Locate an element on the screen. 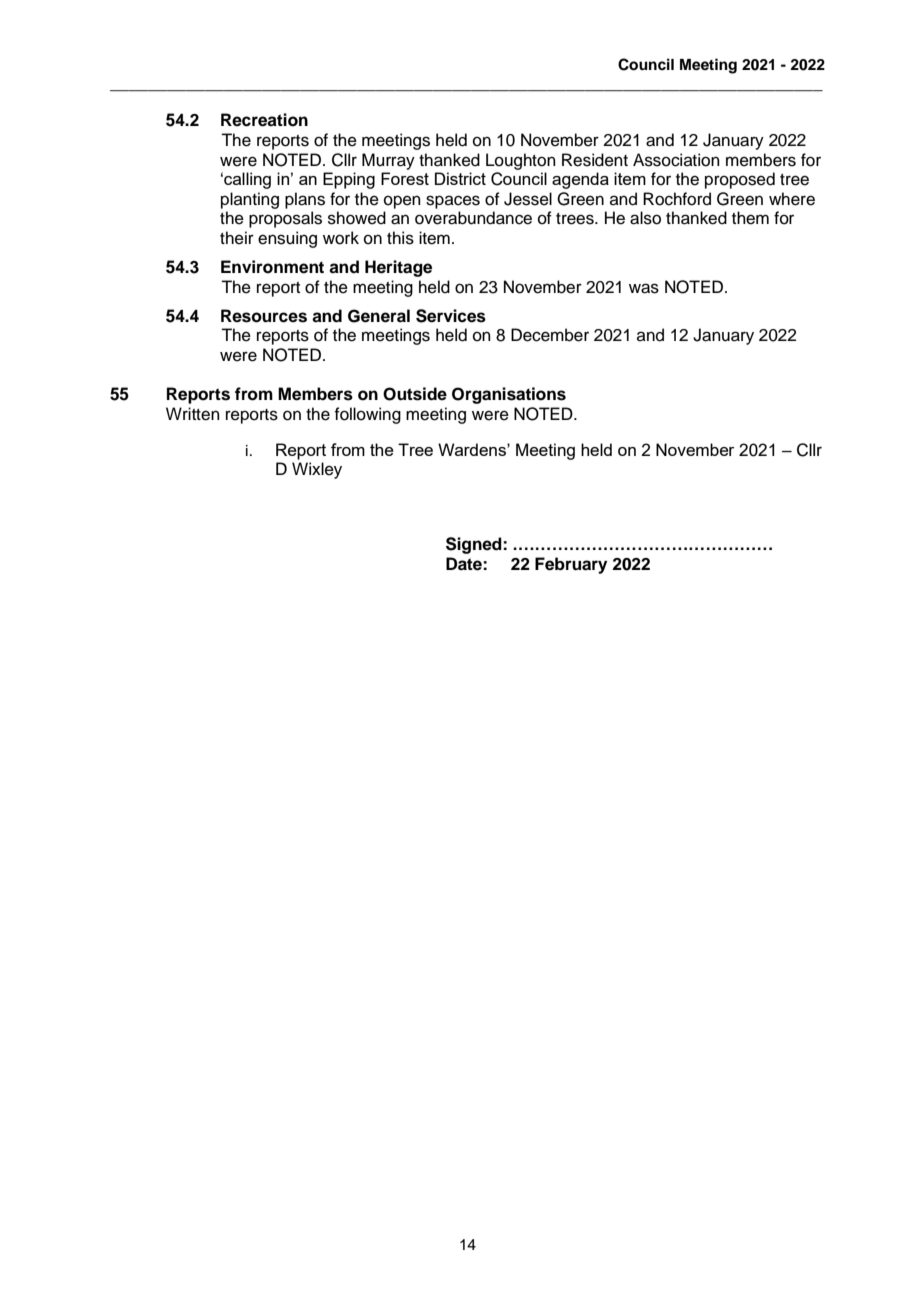  Signed is located at coordinates (475, 545).
